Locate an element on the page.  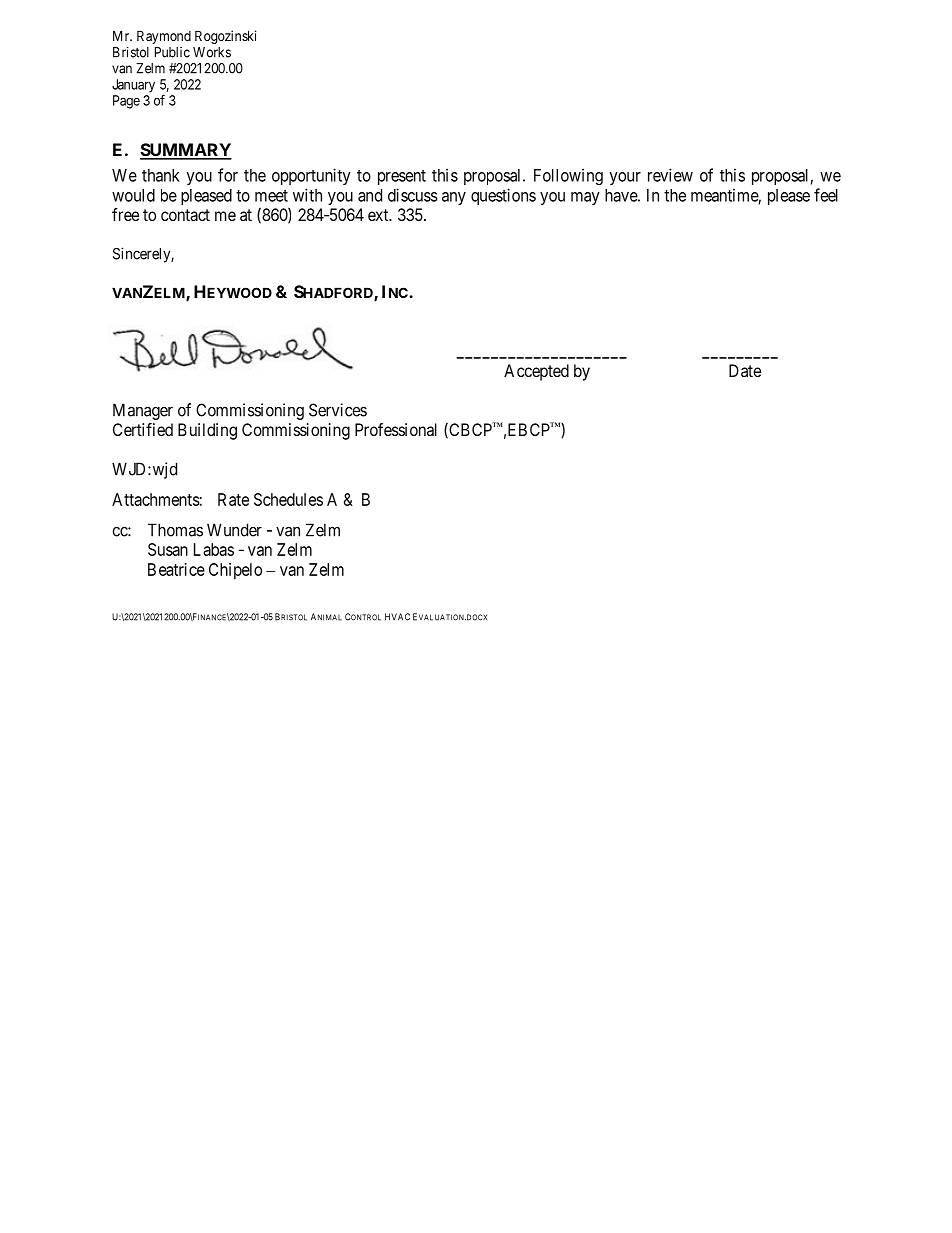
Works is located at coordinates (212, 52).
